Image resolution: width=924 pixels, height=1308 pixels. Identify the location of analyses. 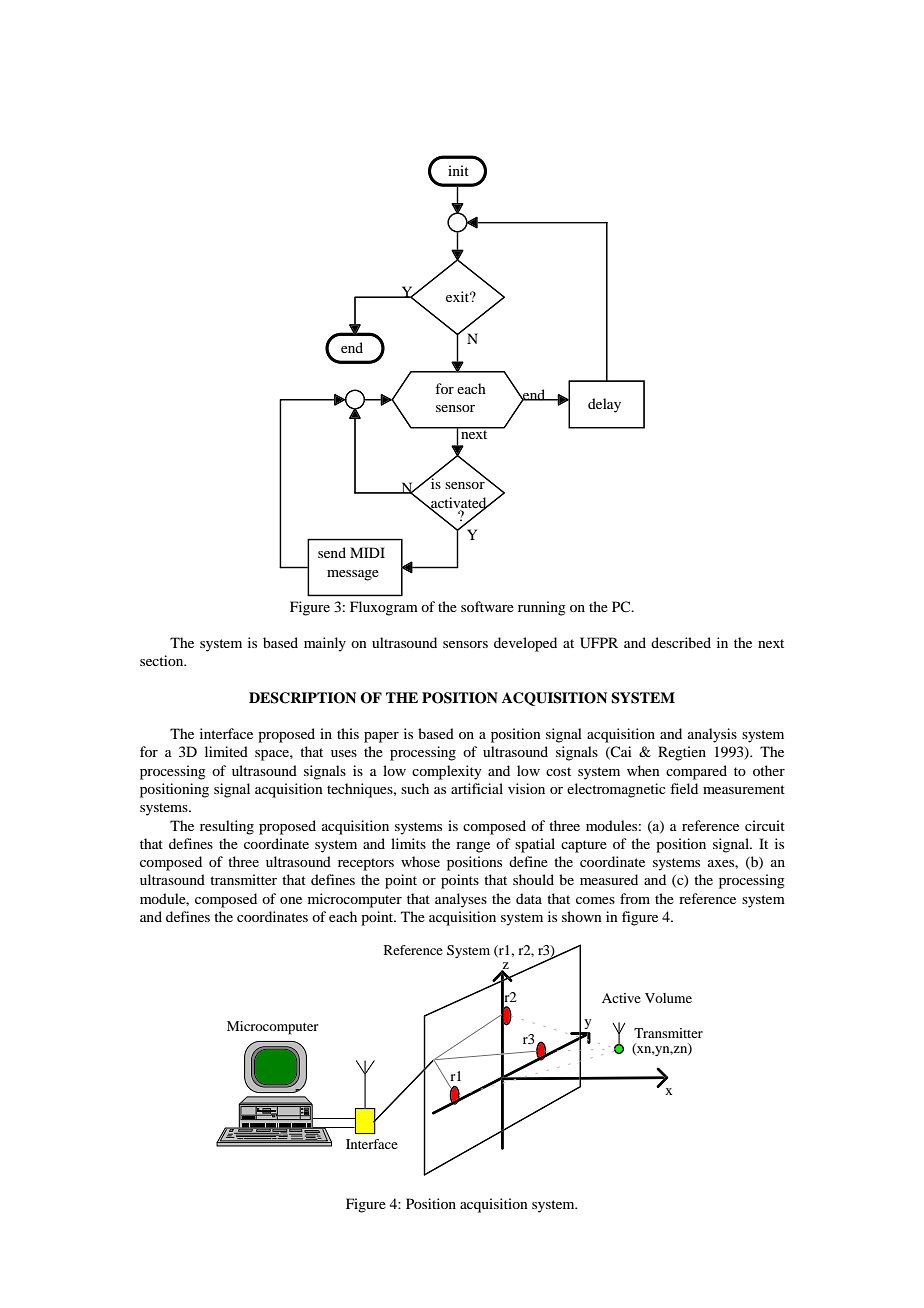
(461, 900).
